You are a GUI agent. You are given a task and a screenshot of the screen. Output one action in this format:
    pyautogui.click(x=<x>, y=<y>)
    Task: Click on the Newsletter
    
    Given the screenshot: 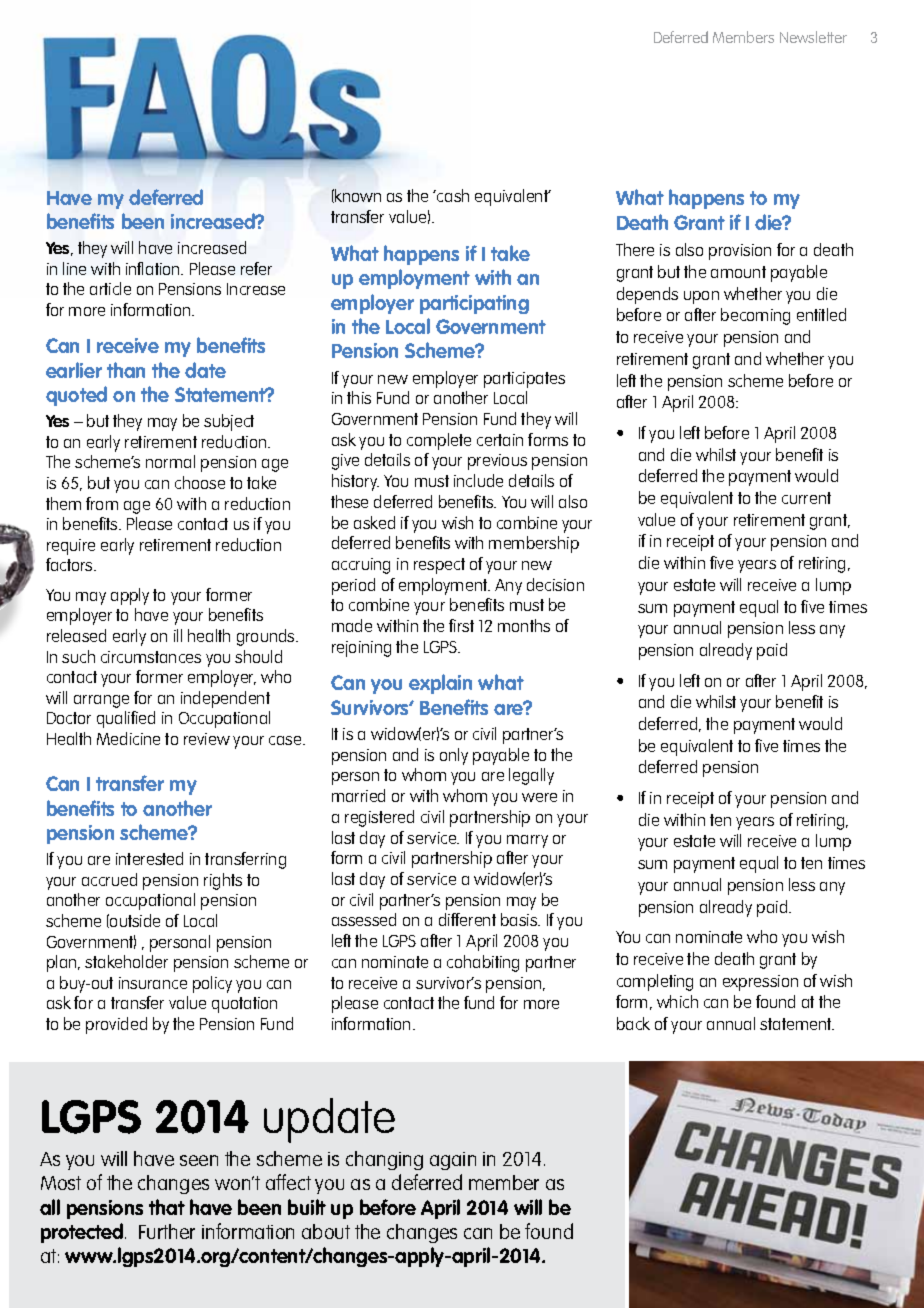 What is the action you would take?
    pyautogui.click(x=813, y=37)
